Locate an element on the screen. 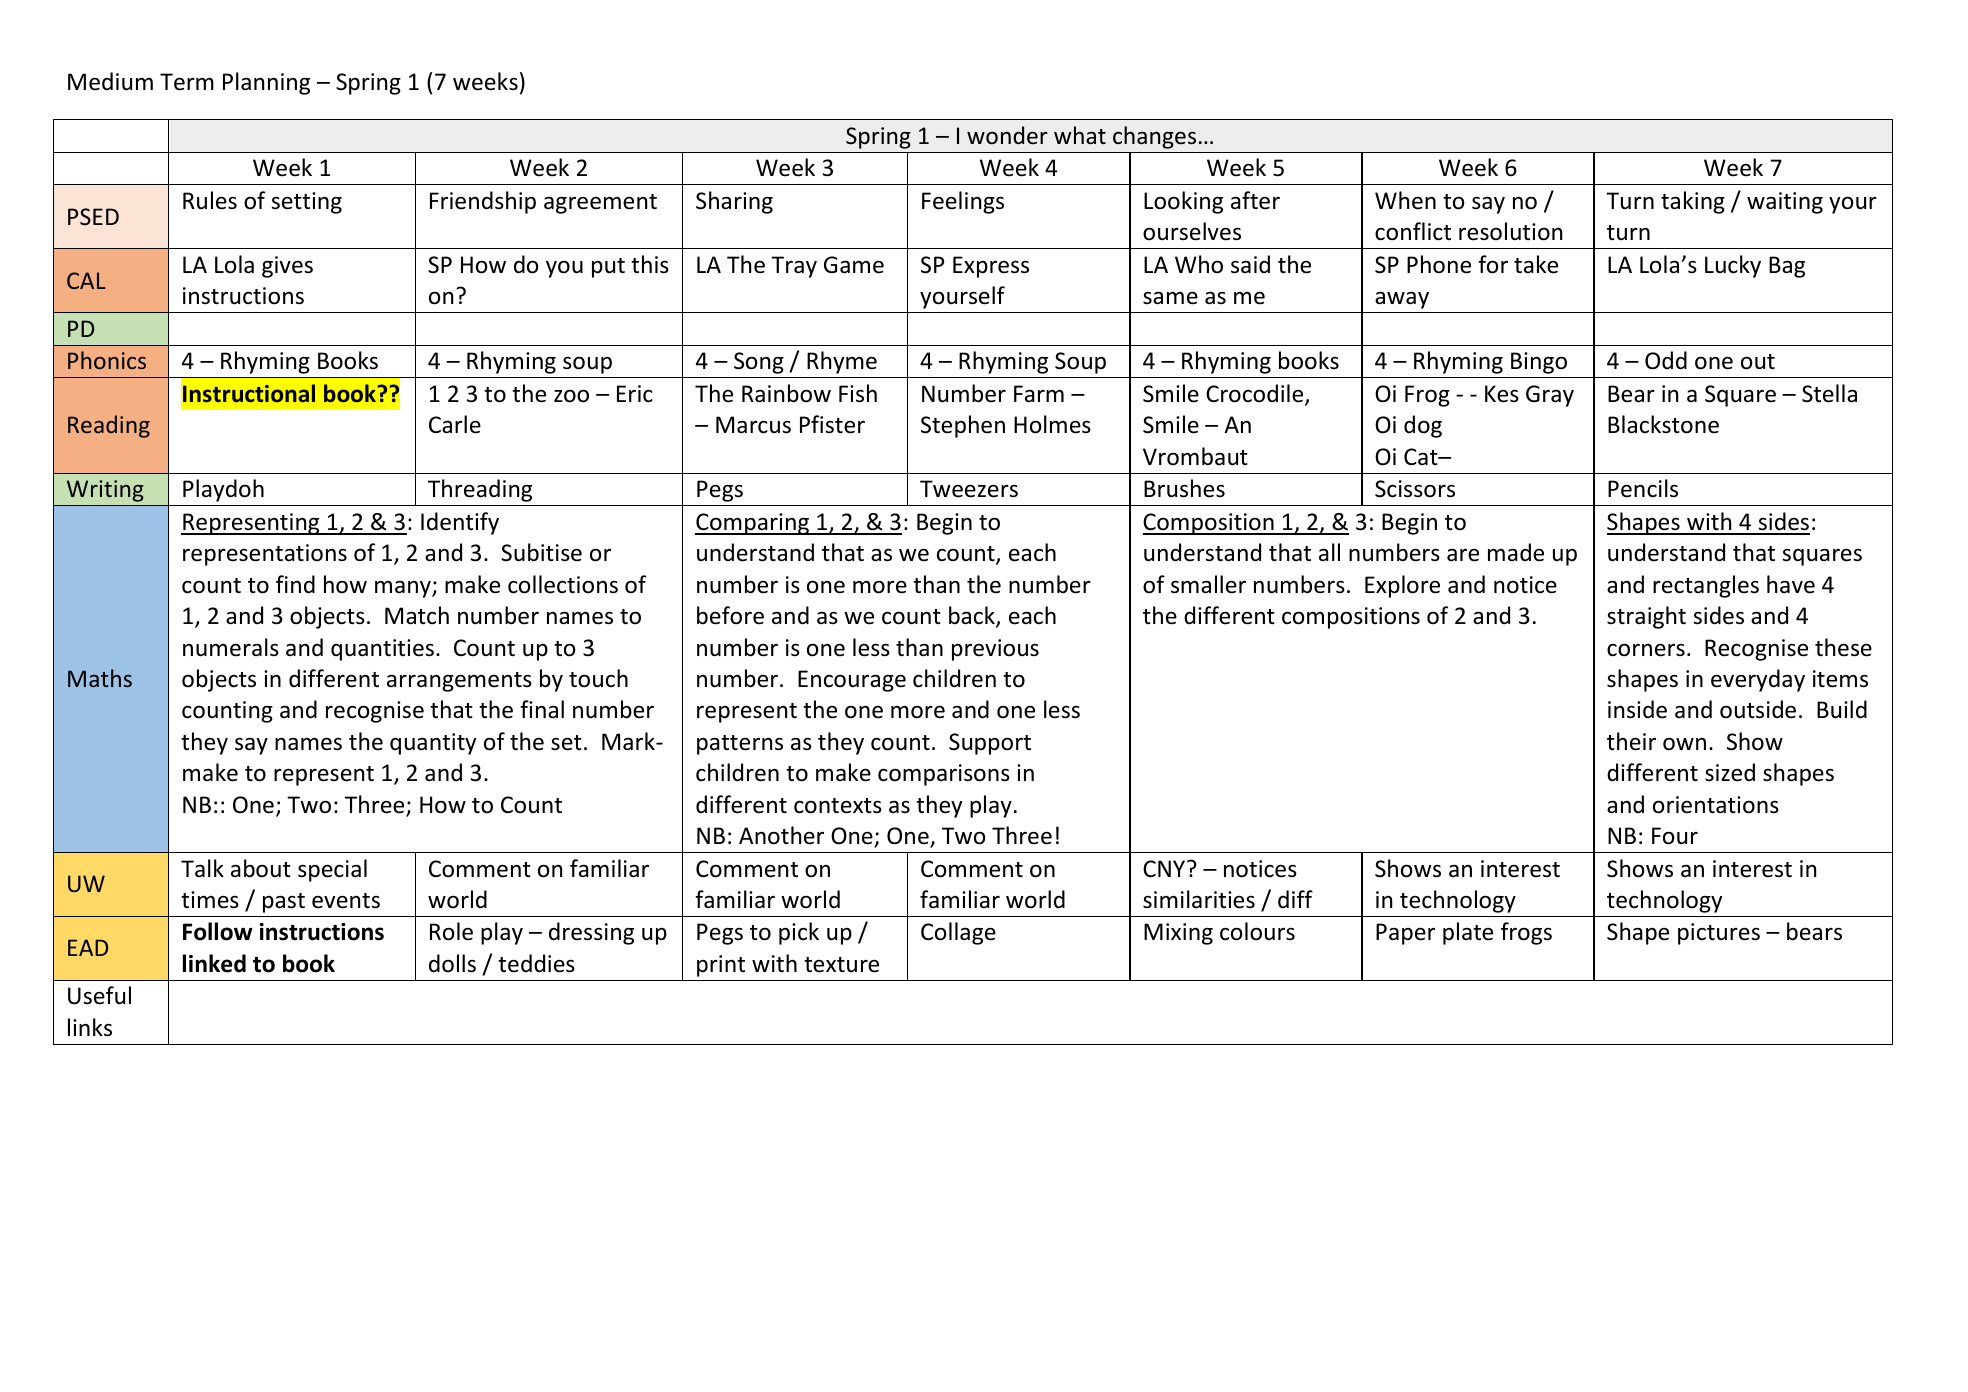 The height and width of the screenshot is (1392, 1968). find is located at coordinates (295, 584).
